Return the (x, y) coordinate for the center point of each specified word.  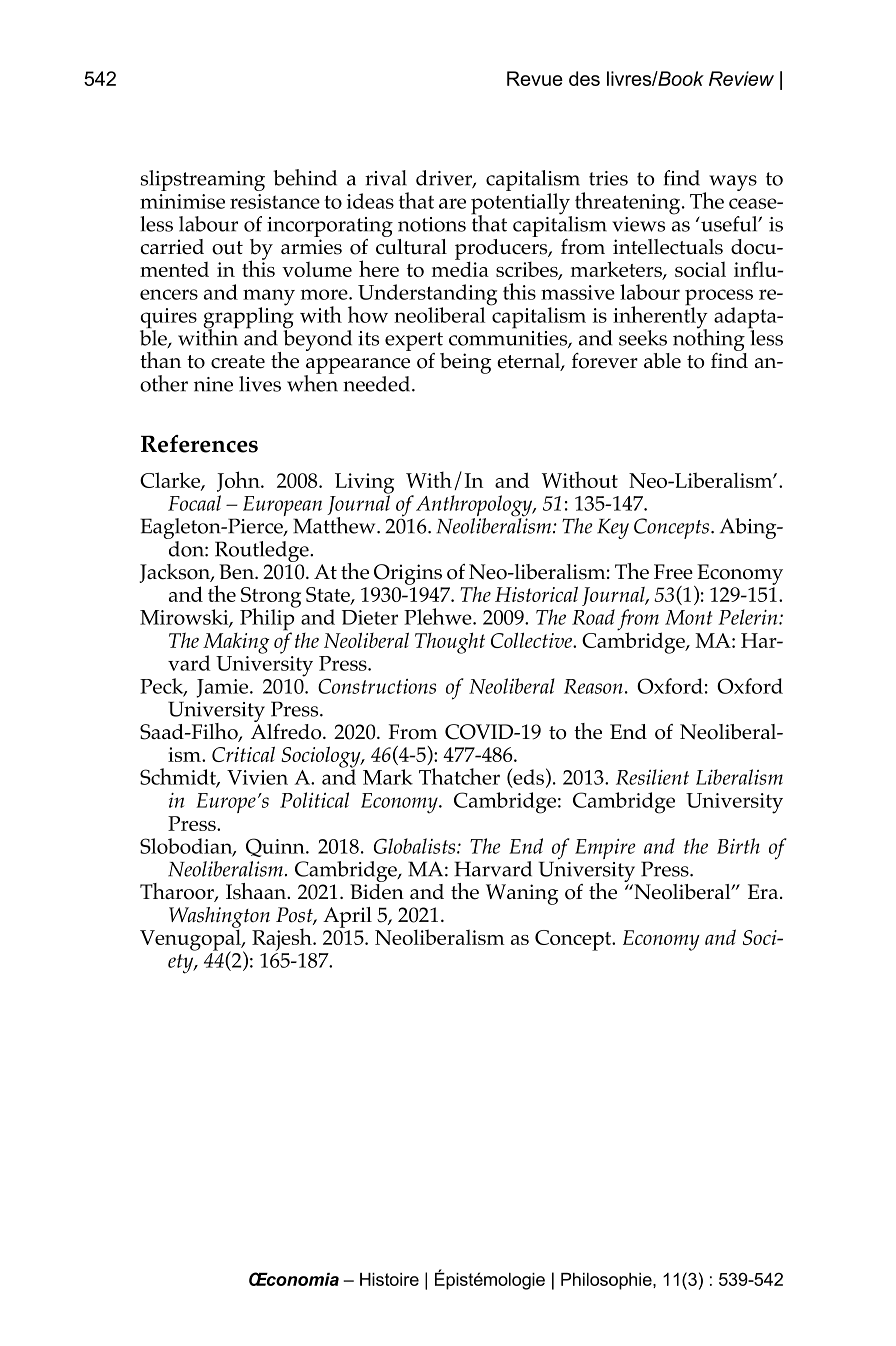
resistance (275, 201)
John (239, 481)
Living (364, 484)
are (452, 203)
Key (613, 528)
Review (741, 78)
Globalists (416, 846)
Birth (738, 846)
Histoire (389, 1279)
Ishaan (257, 891)
